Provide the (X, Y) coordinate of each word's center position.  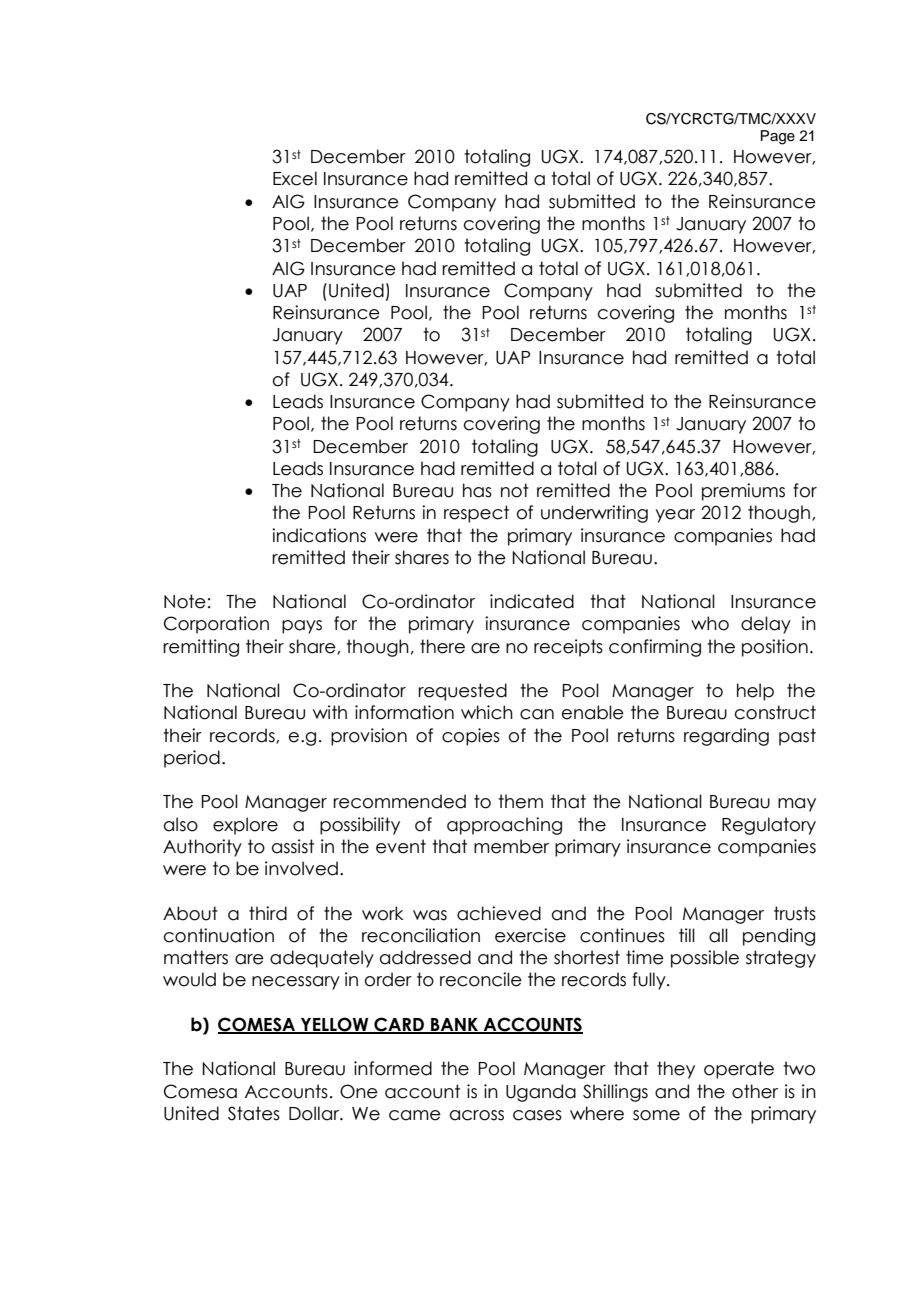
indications (319, 535)
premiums (743, 492)
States (254, 1113)
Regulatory (769, 826)
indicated (532, 601)
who (710, 623)
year (675, 516)
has (477, 490)
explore (245, 826)
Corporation (216, 625)
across (477, 1115)
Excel (295, 178)
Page (778, 137)
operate (739, 1070)
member (511, 846)
